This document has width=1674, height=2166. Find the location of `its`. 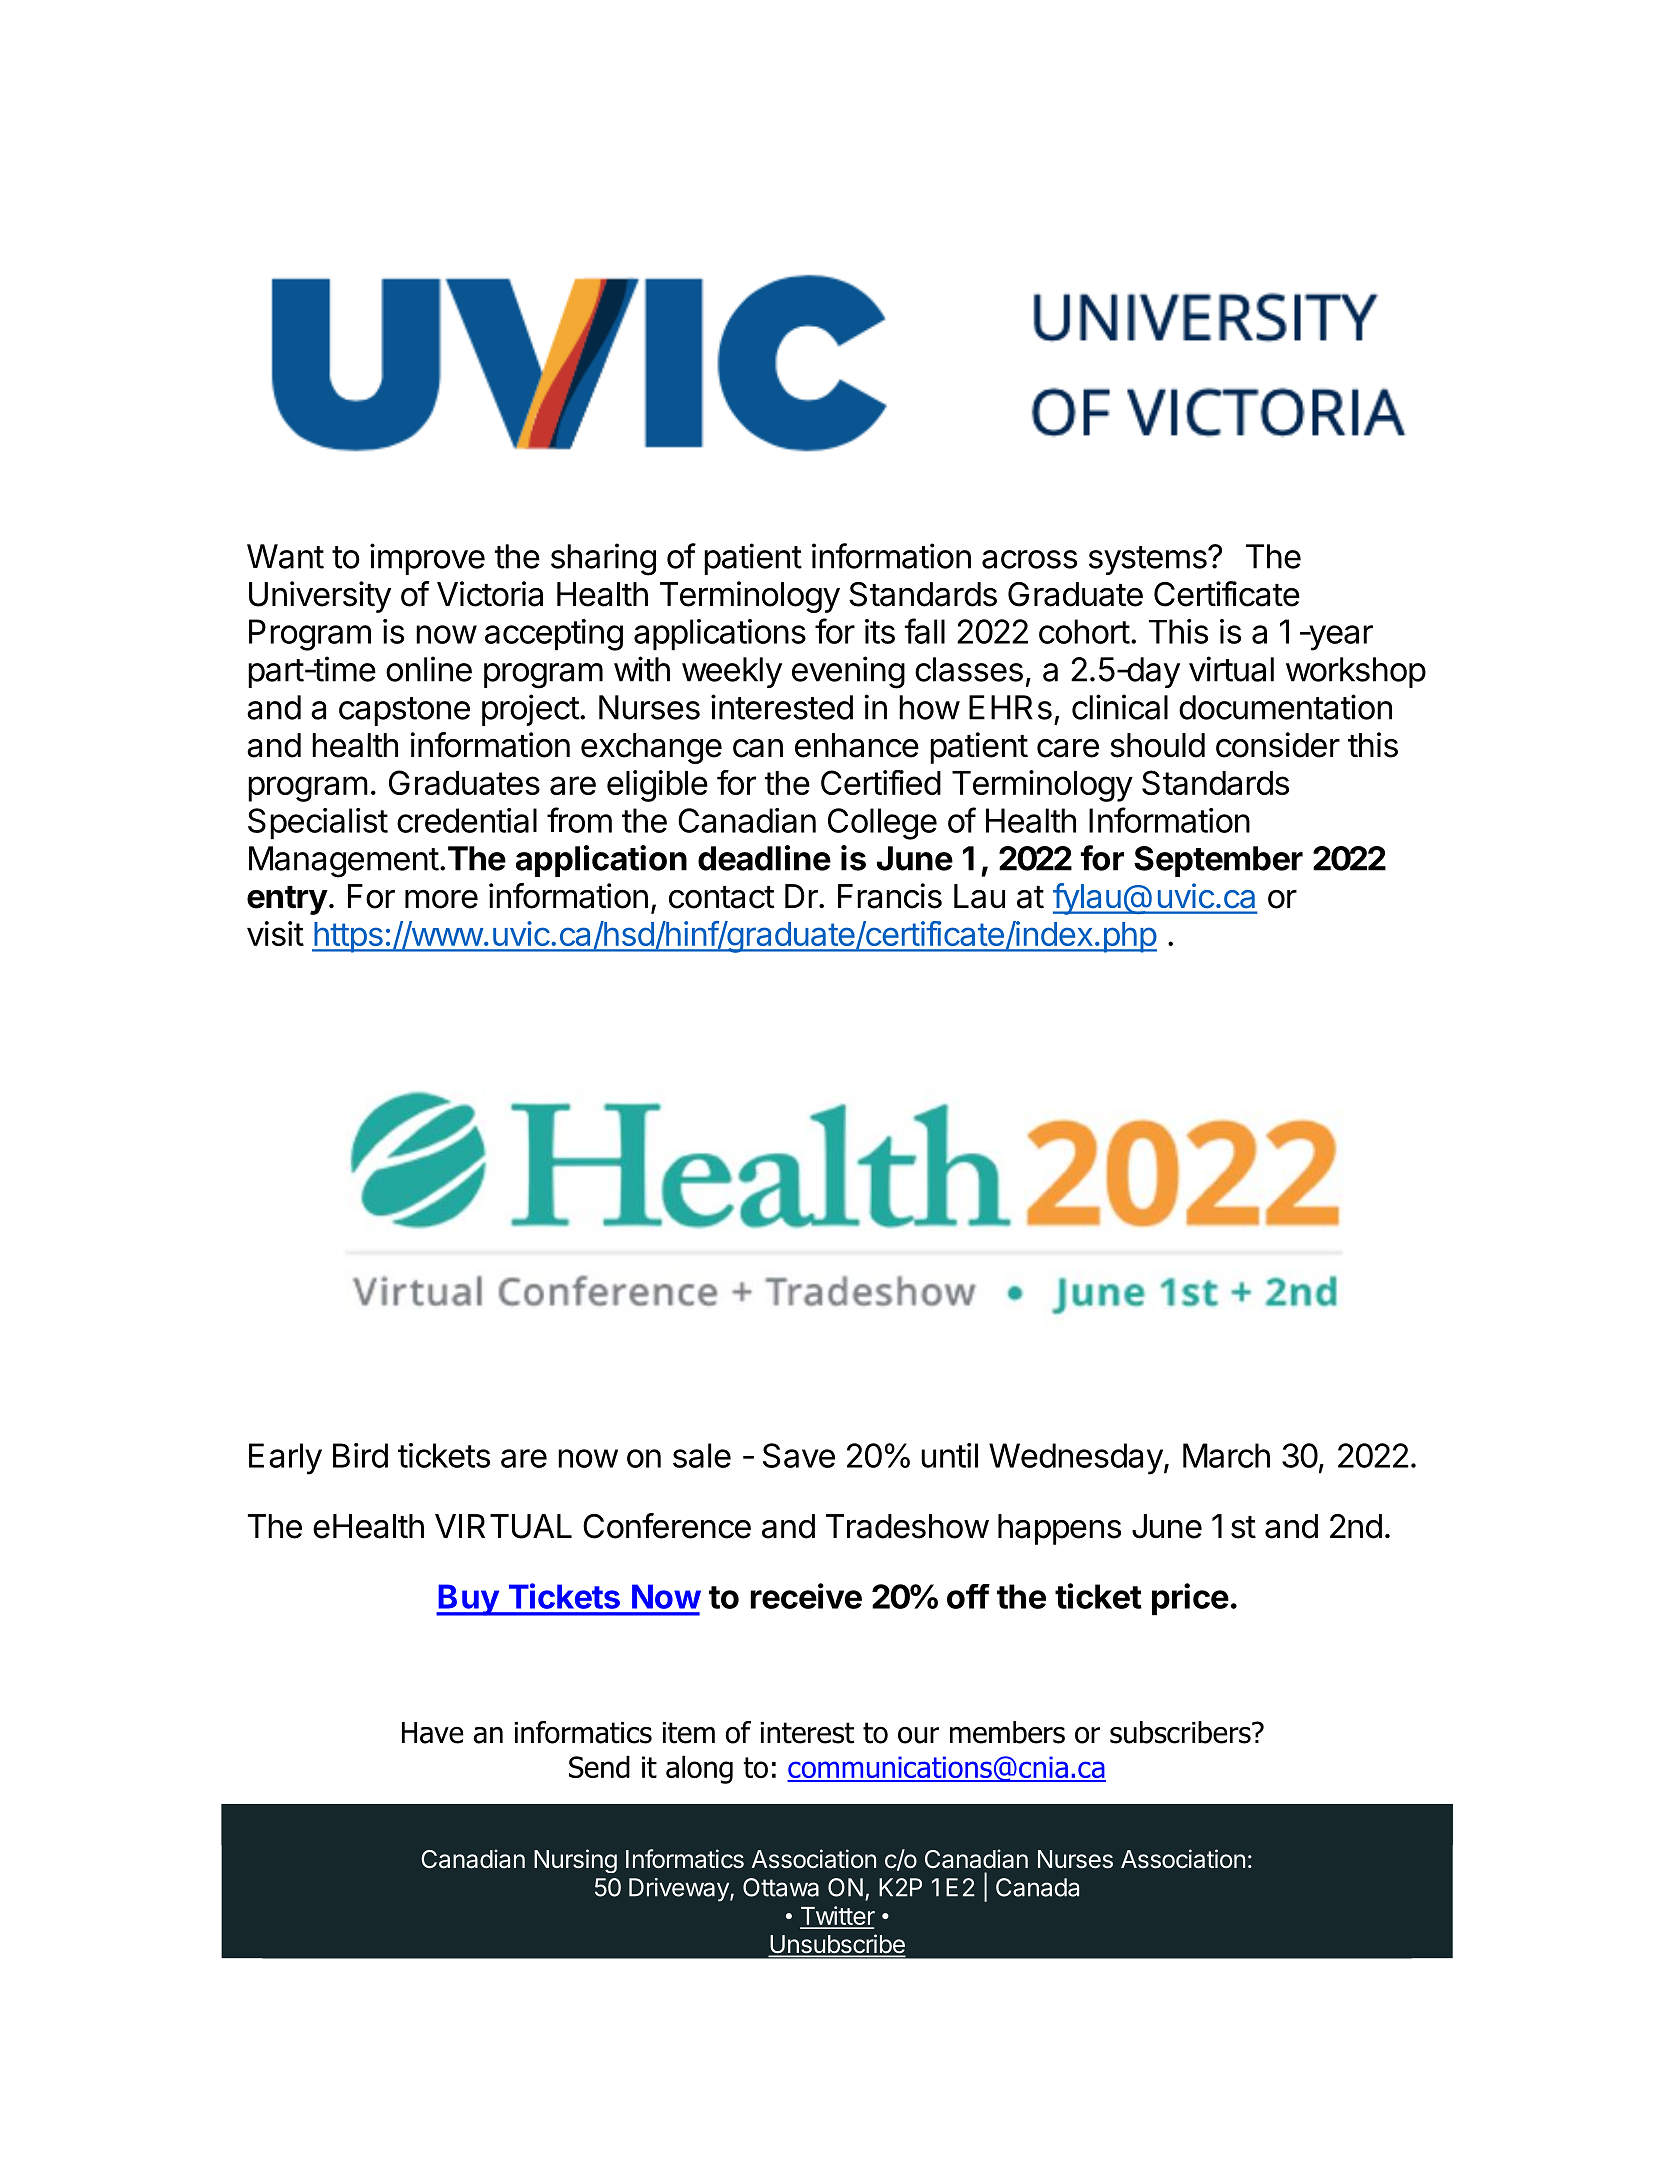

its is located at coordinates (880, 631).
